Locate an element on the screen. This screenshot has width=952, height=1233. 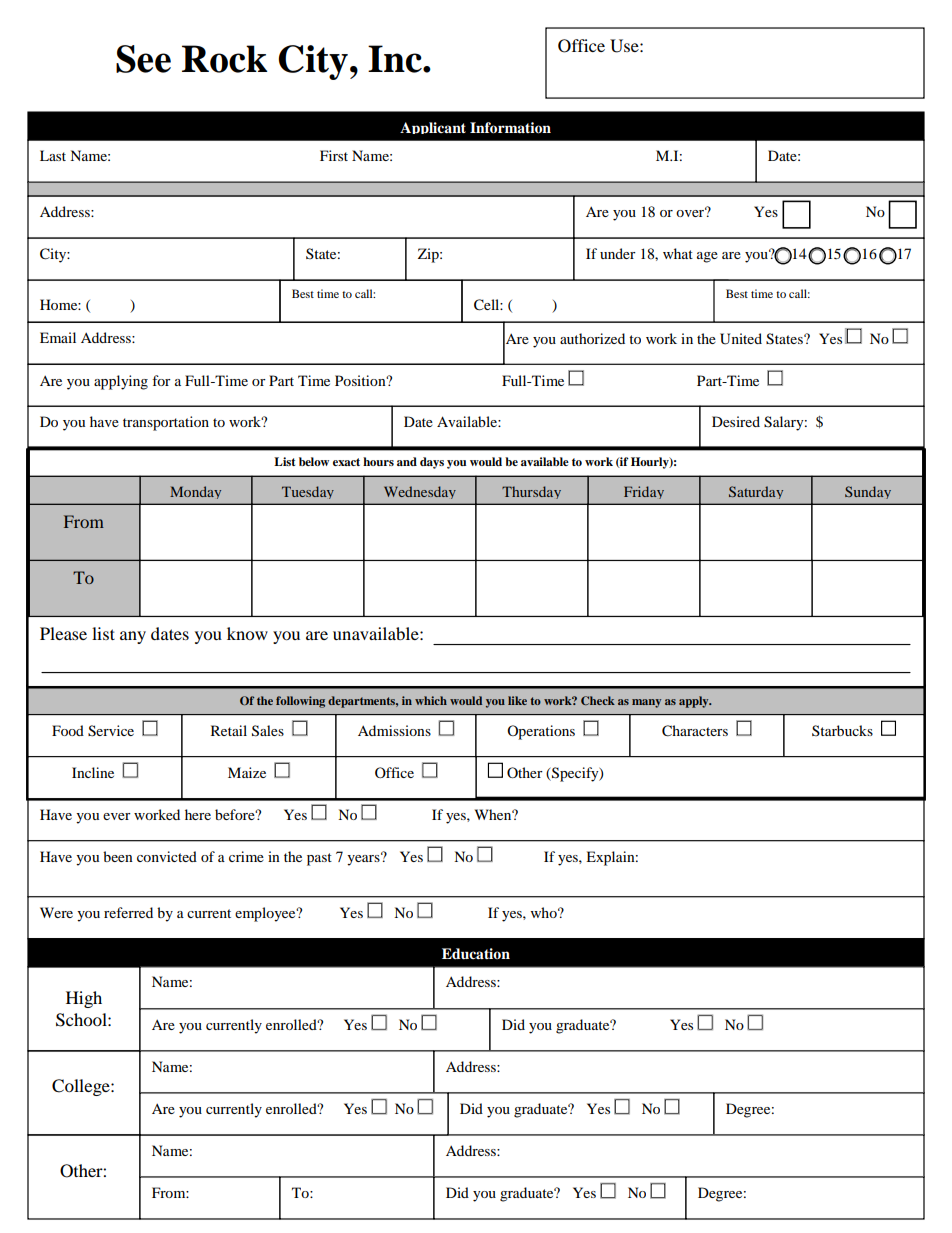
Applicant is located at coordinates (433, 128).
